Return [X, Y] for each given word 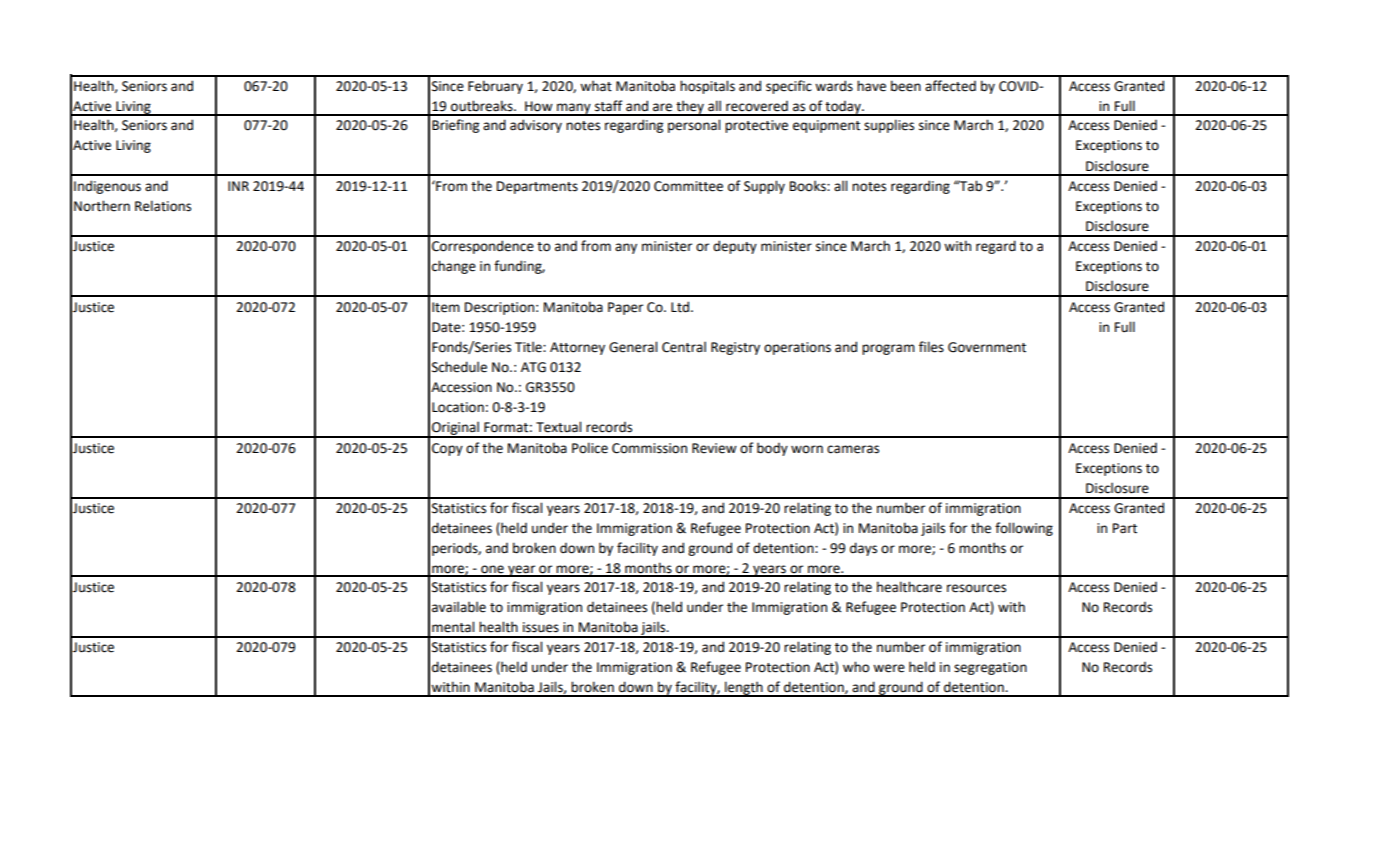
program [888, 349]
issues [541, 627]
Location [458, 407]
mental [453, 627]
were [889, 668]
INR [238, 186]
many [574, 109]
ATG [533, 367]
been [906, 86]
